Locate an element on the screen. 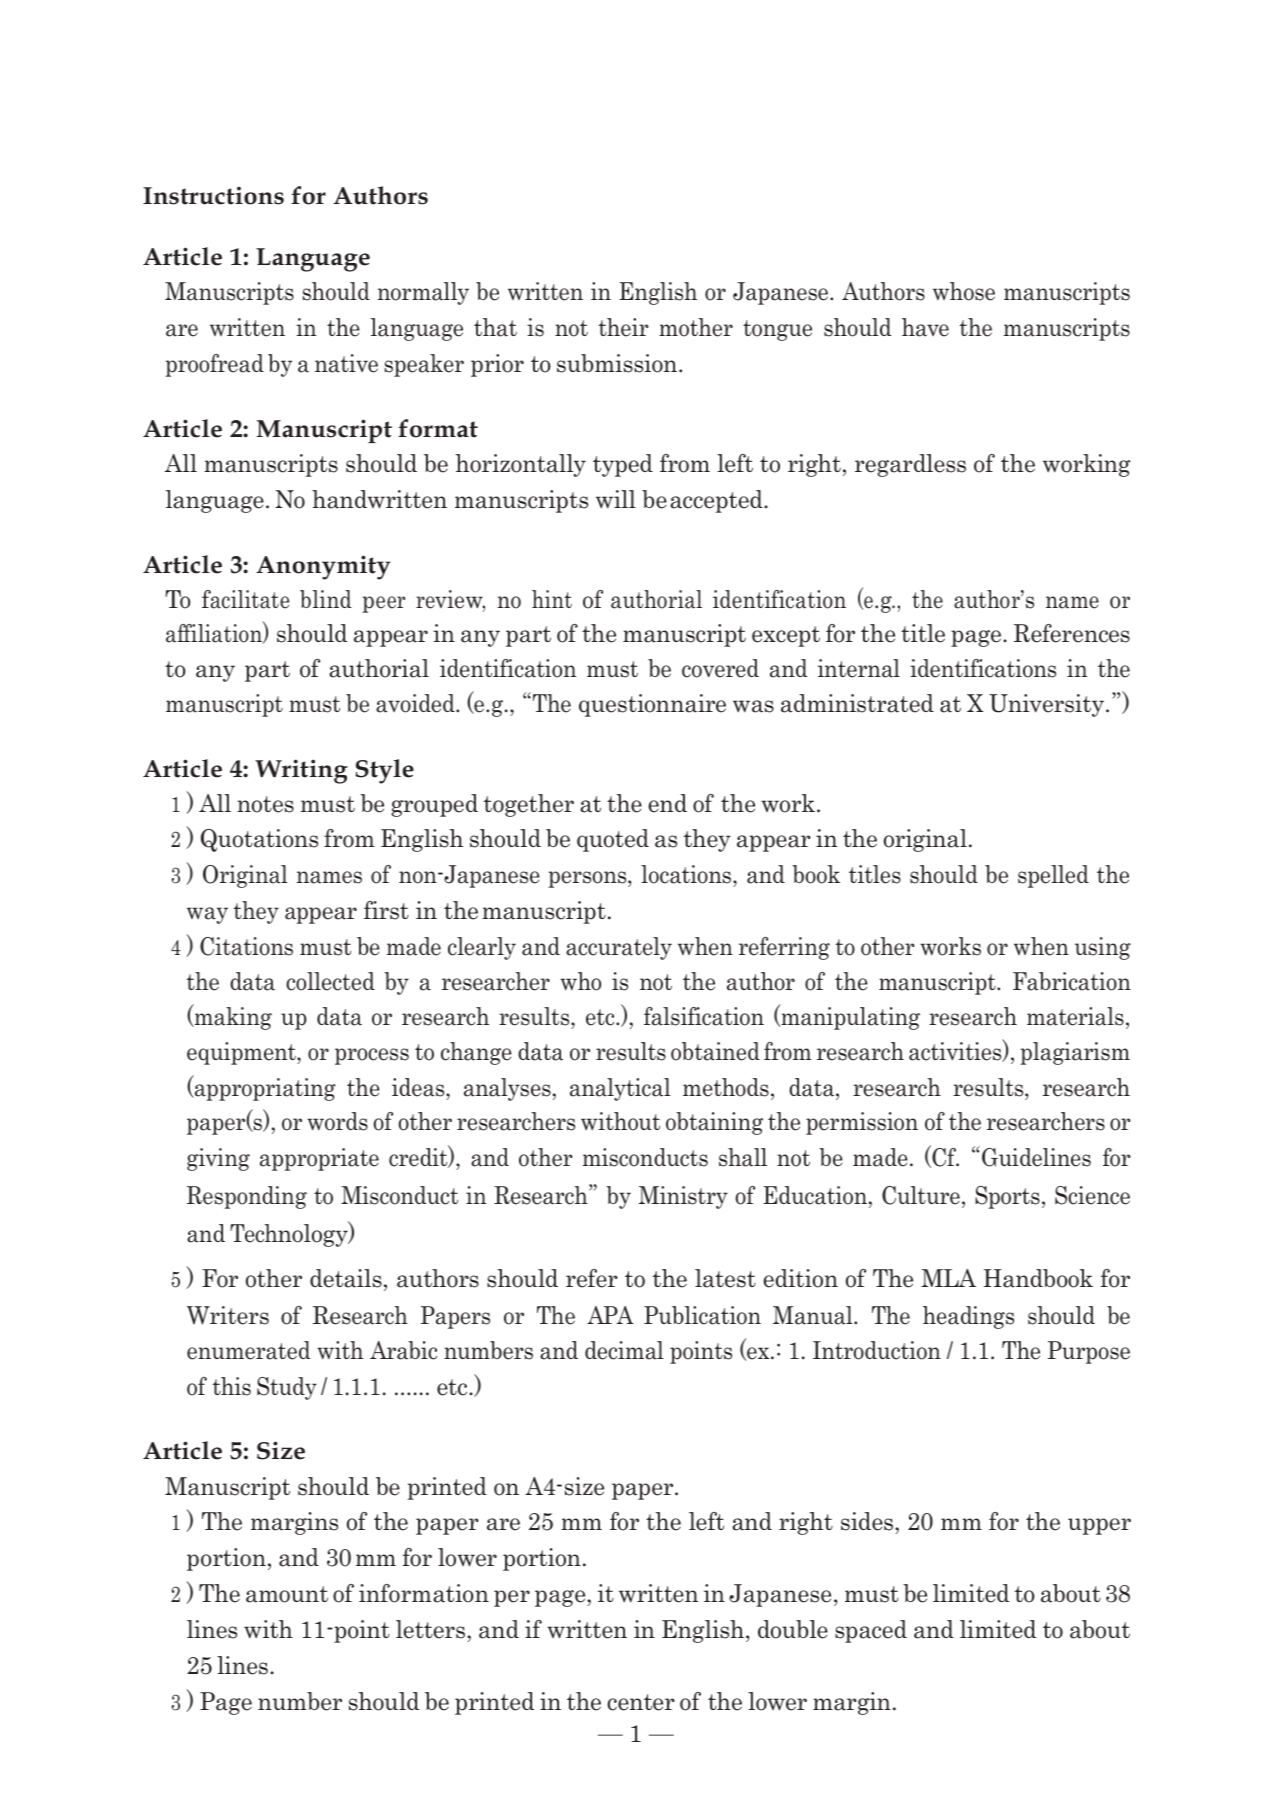  Instructions is located at coordinates (213, 195).
